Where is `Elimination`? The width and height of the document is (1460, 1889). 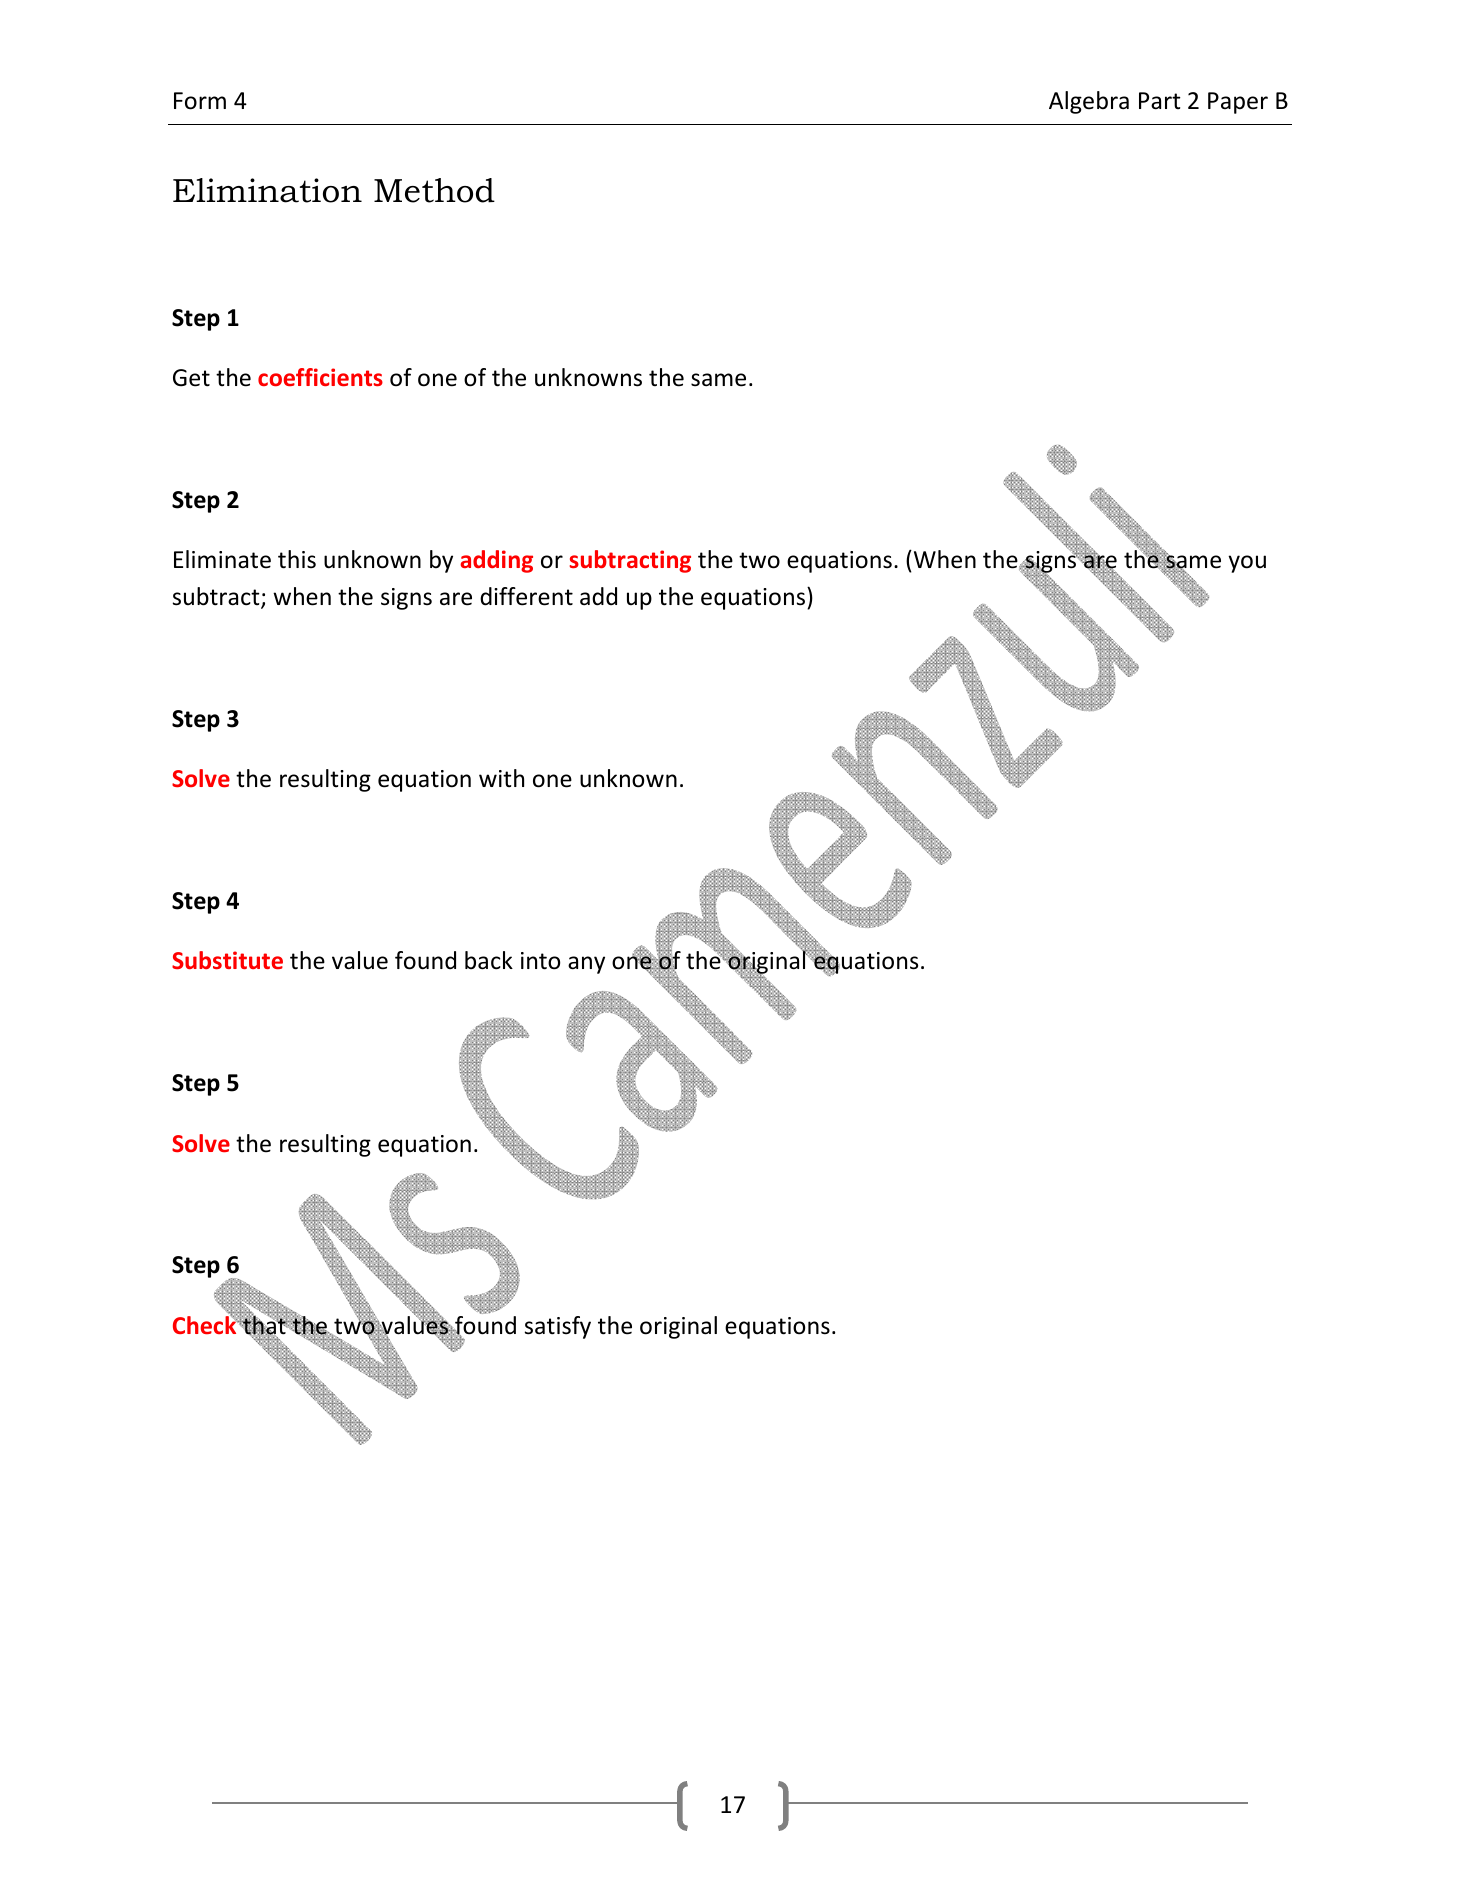 Elimination is located at coordinates (267, 190).
